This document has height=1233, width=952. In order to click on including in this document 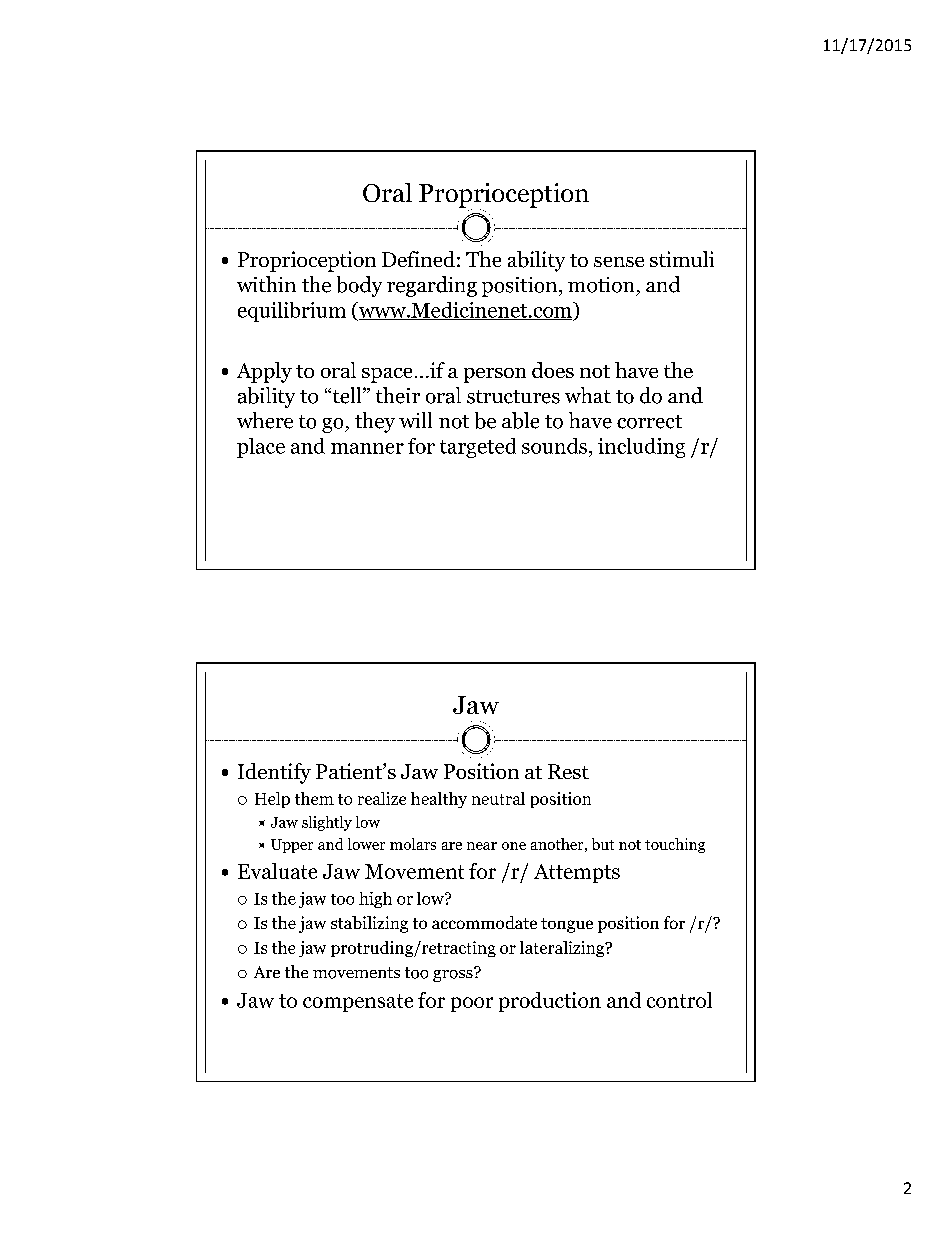, I will do `click(641, 448)`.
